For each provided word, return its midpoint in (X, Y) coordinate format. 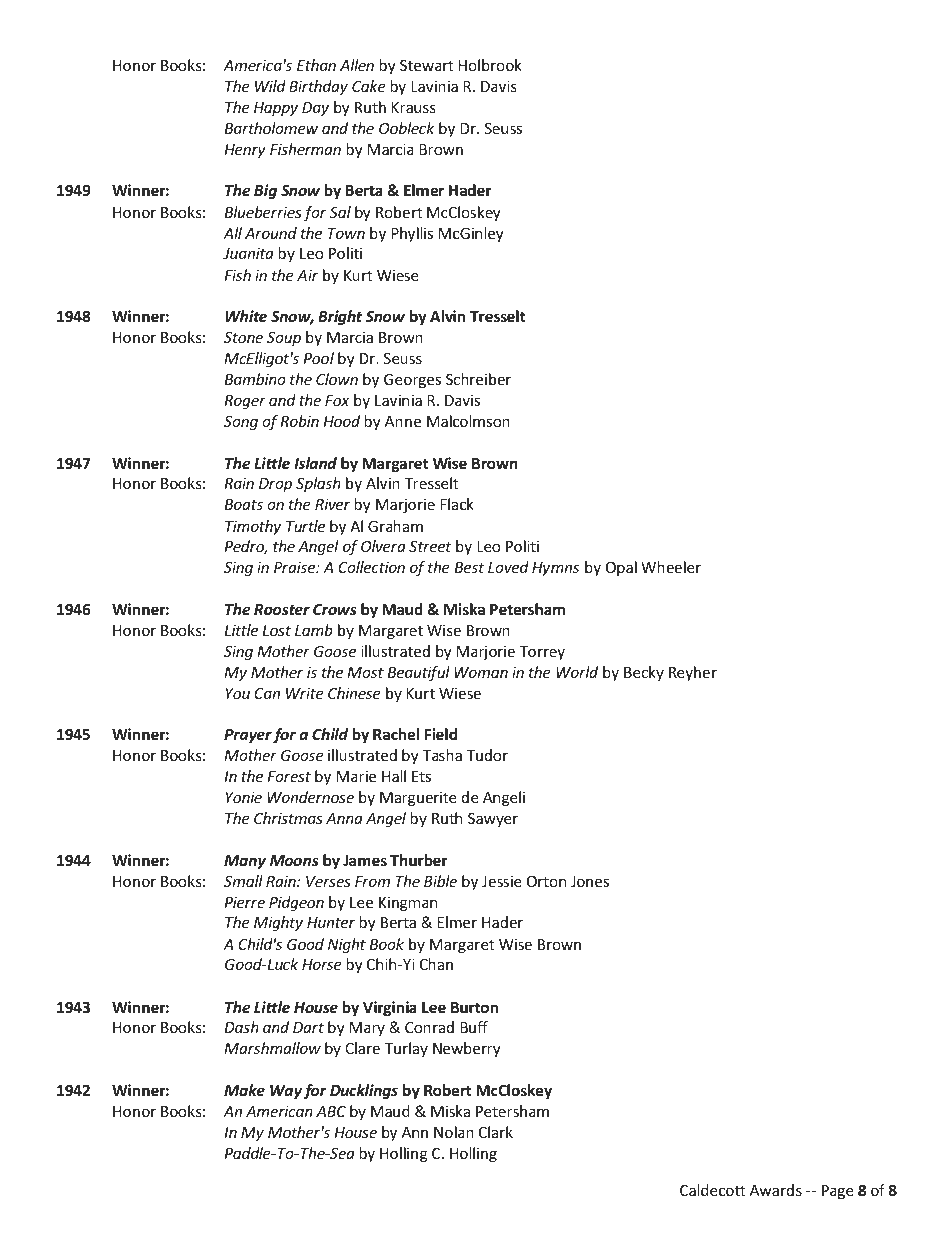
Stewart (427, 65)
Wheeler (671, 567)
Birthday (318, 87)
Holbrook (490, 65)
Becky (644, 673)
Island (315, 463)
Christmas (288, 818)
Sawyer (493, 820)
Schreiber (478, 379)
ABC (331, 1111)
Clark (496, 1132)
